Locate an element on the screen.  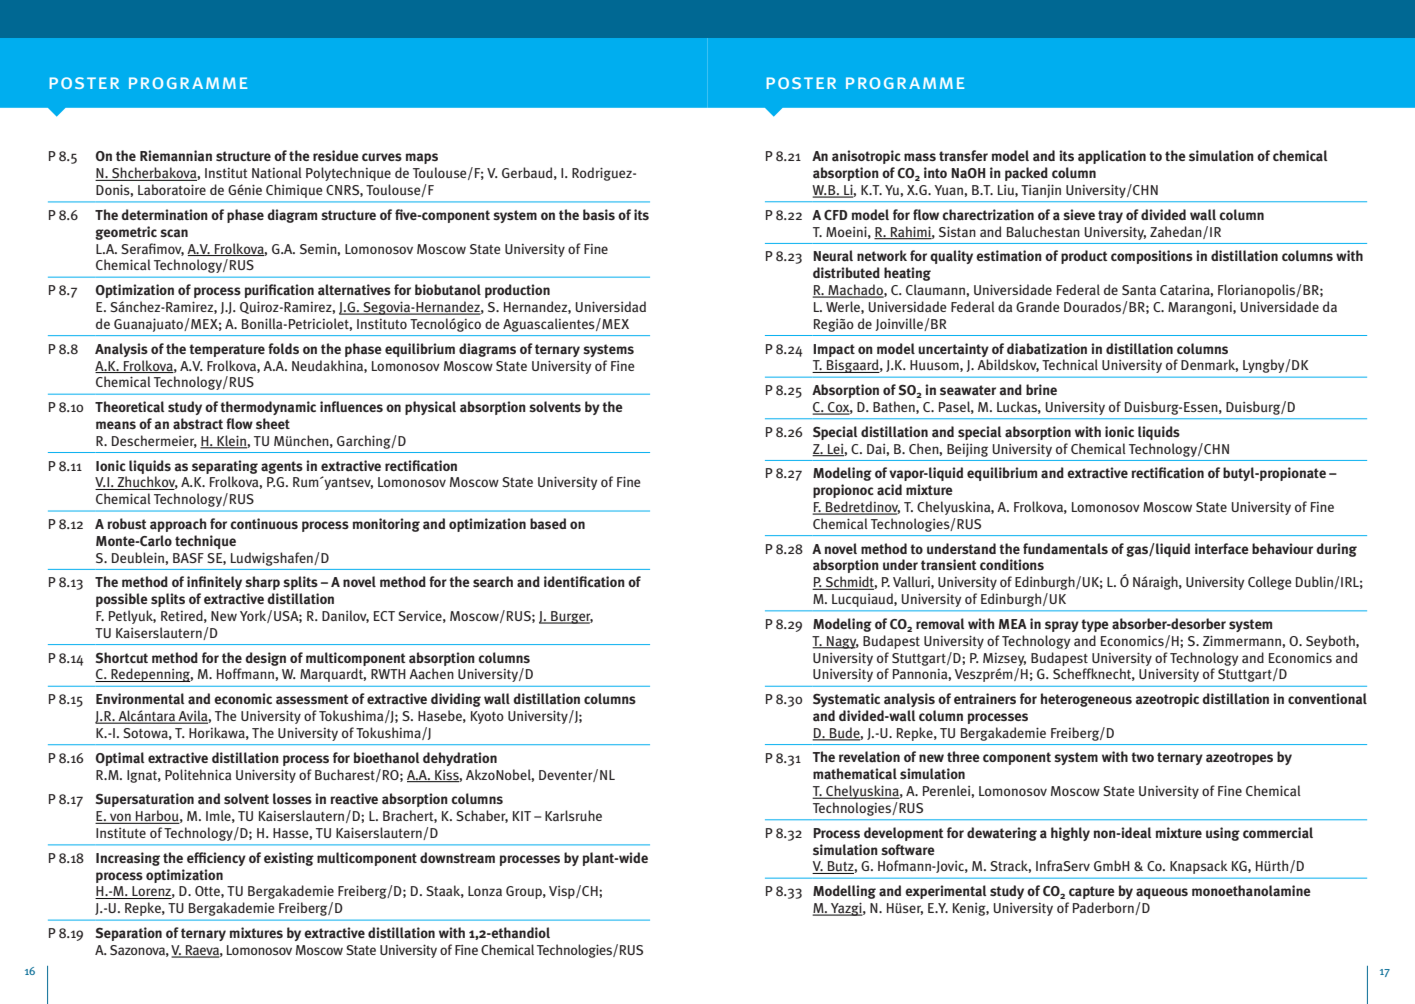
Nagy is located at coordinates (842, 642).
